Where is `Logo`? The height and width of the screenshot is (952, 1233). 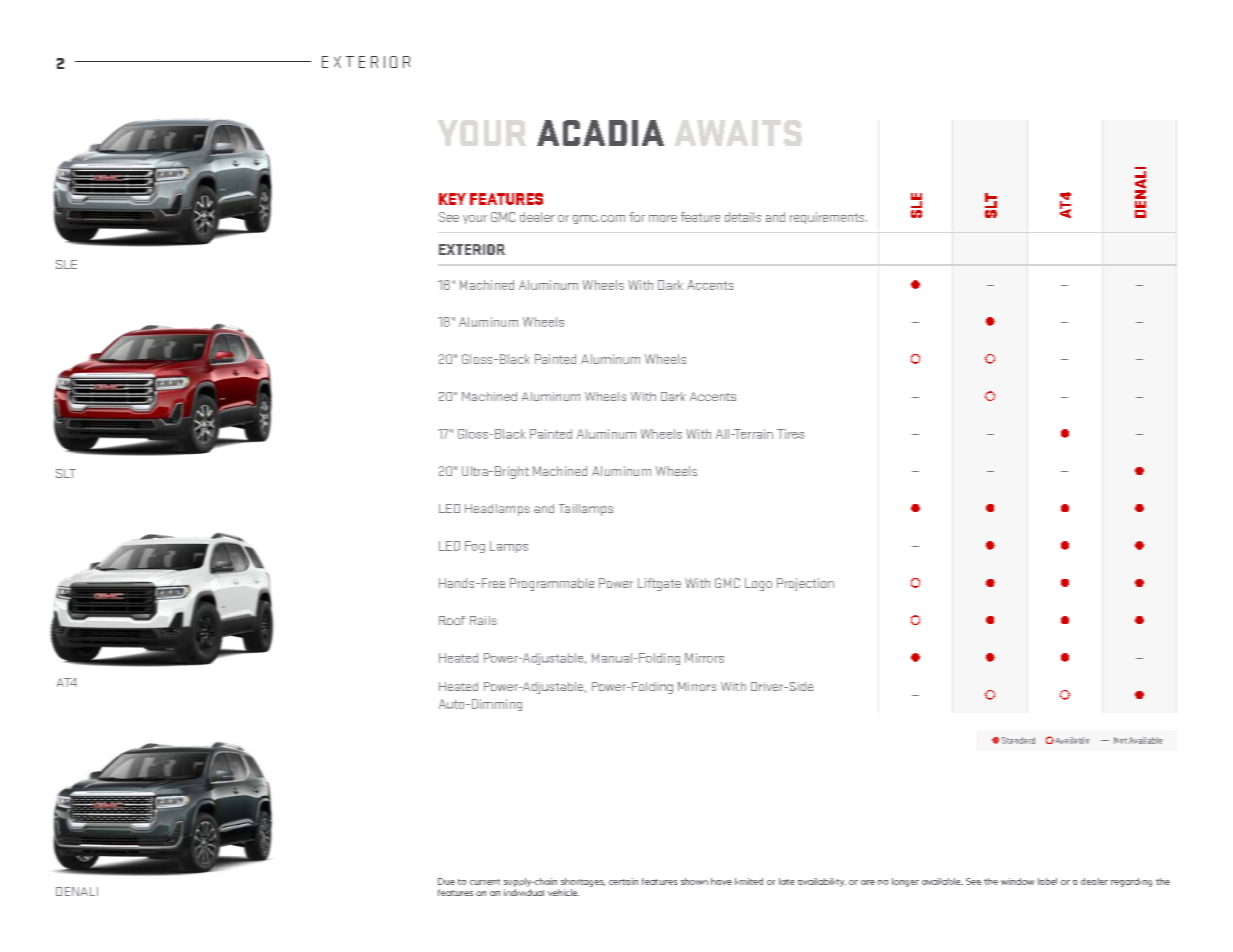
Logo is located at coordinates (758, 584).
